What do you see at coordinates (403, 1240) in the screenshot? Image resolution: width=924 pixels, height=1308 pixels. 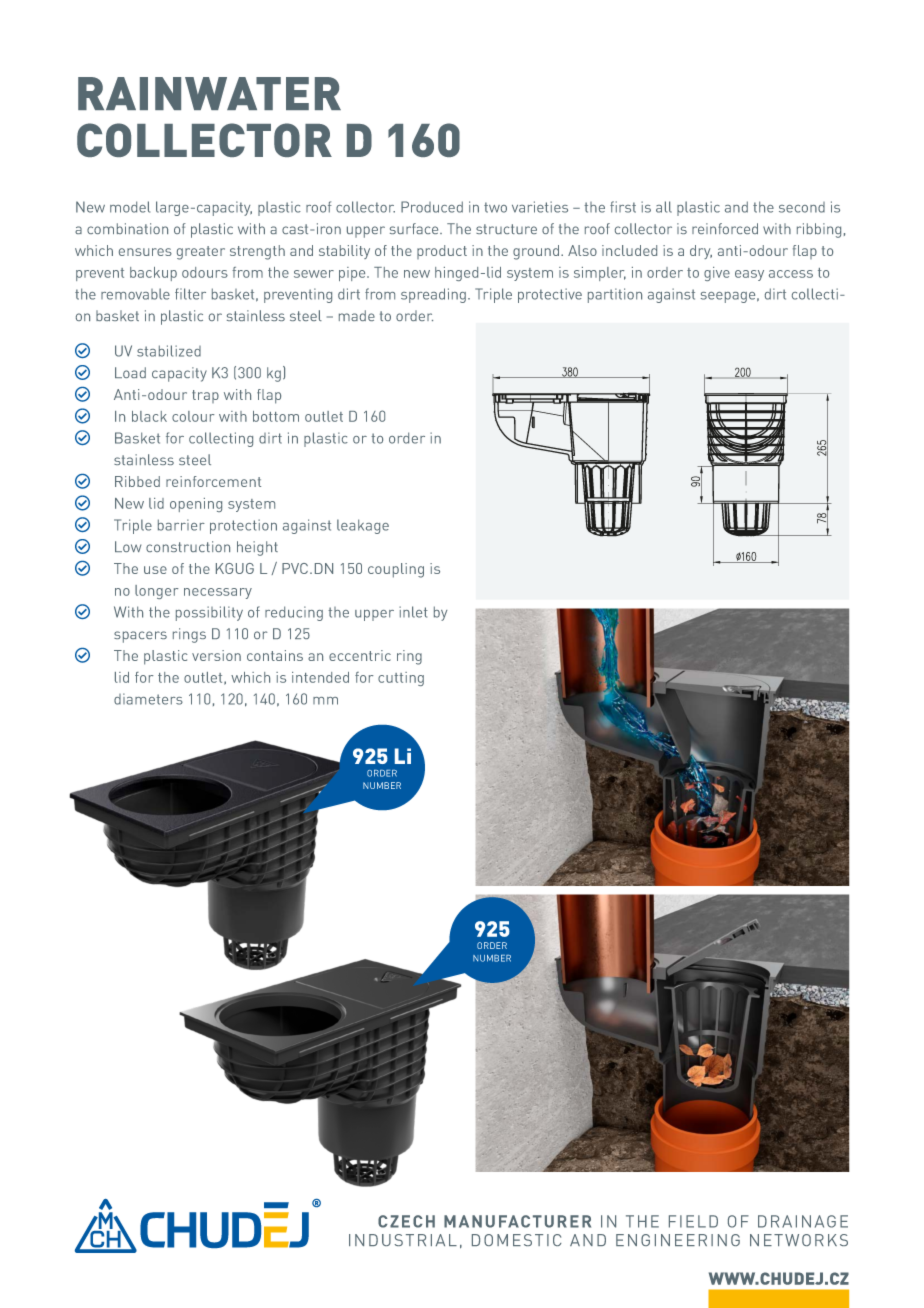 I see `INDUSTRIAL` at bounding box center [403, 1240].
